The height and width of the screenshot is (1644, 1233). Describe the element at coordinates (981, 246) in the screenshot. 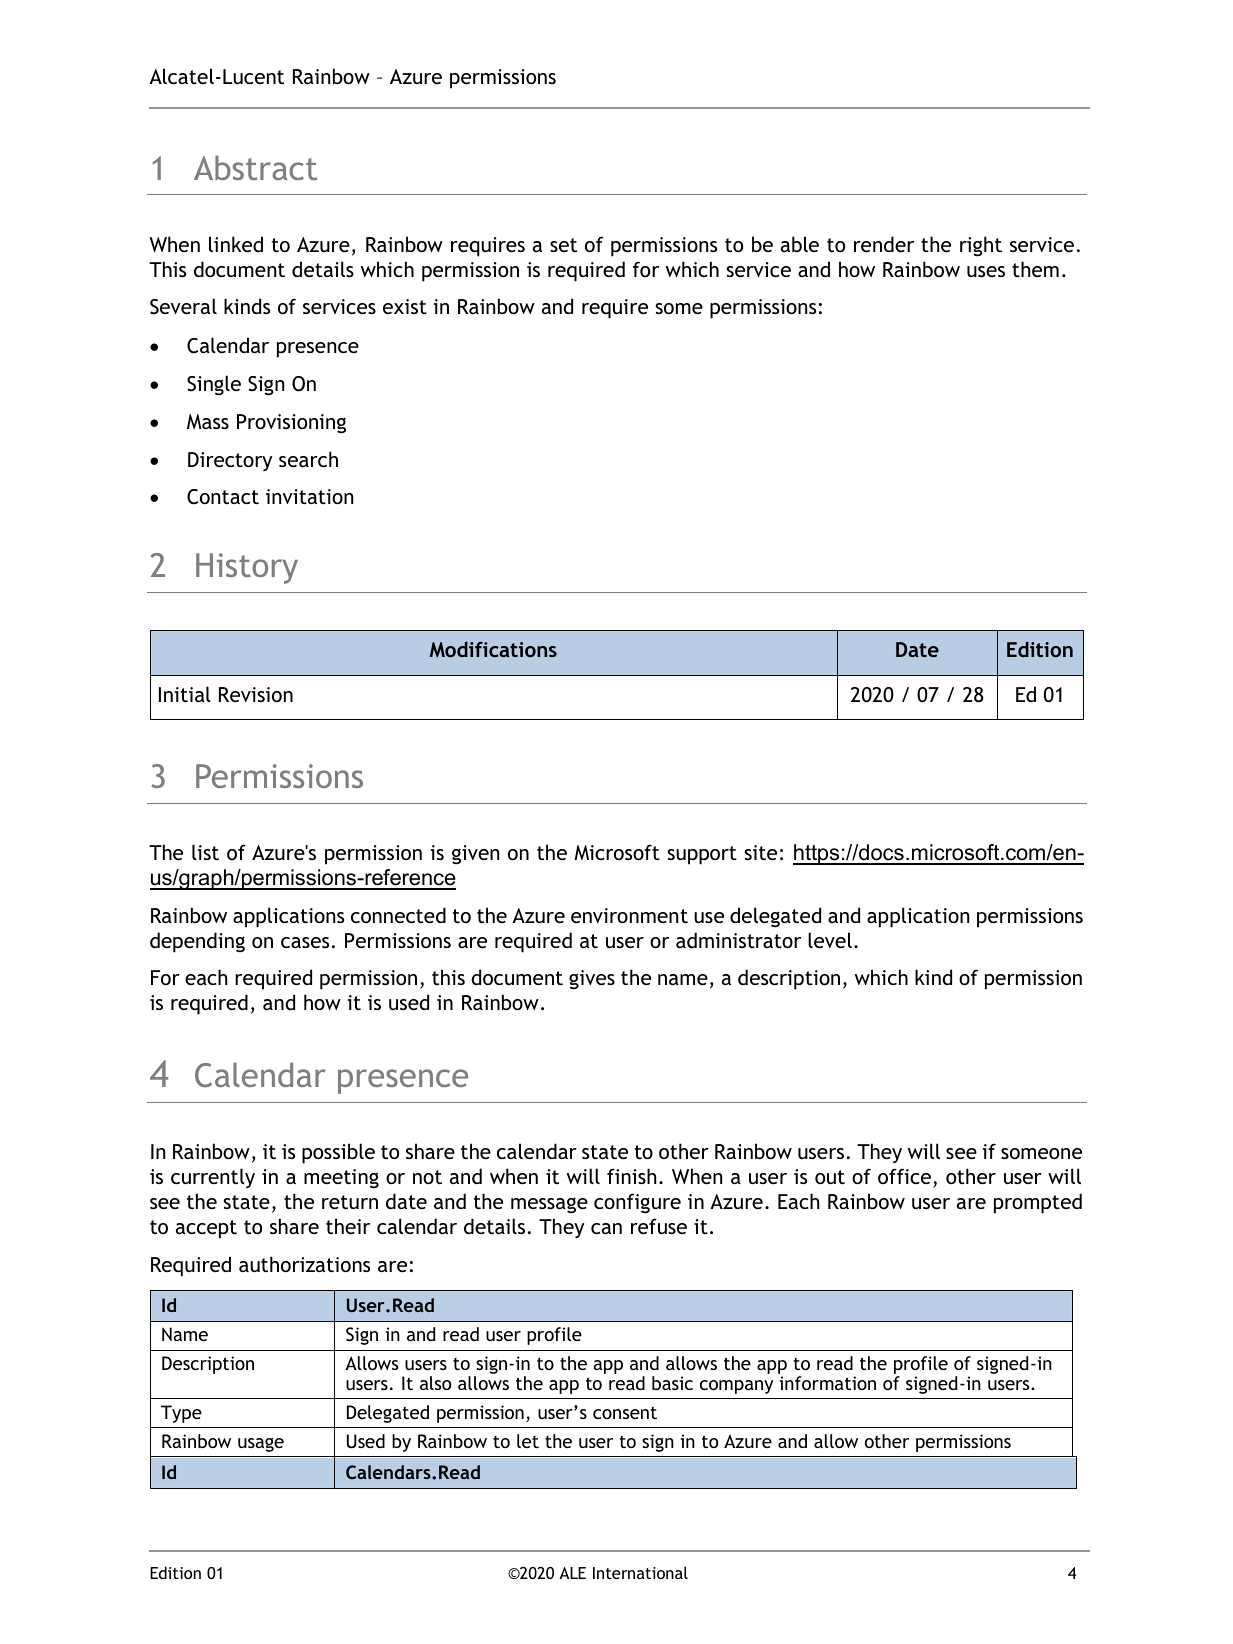

I see `right` at that location.
